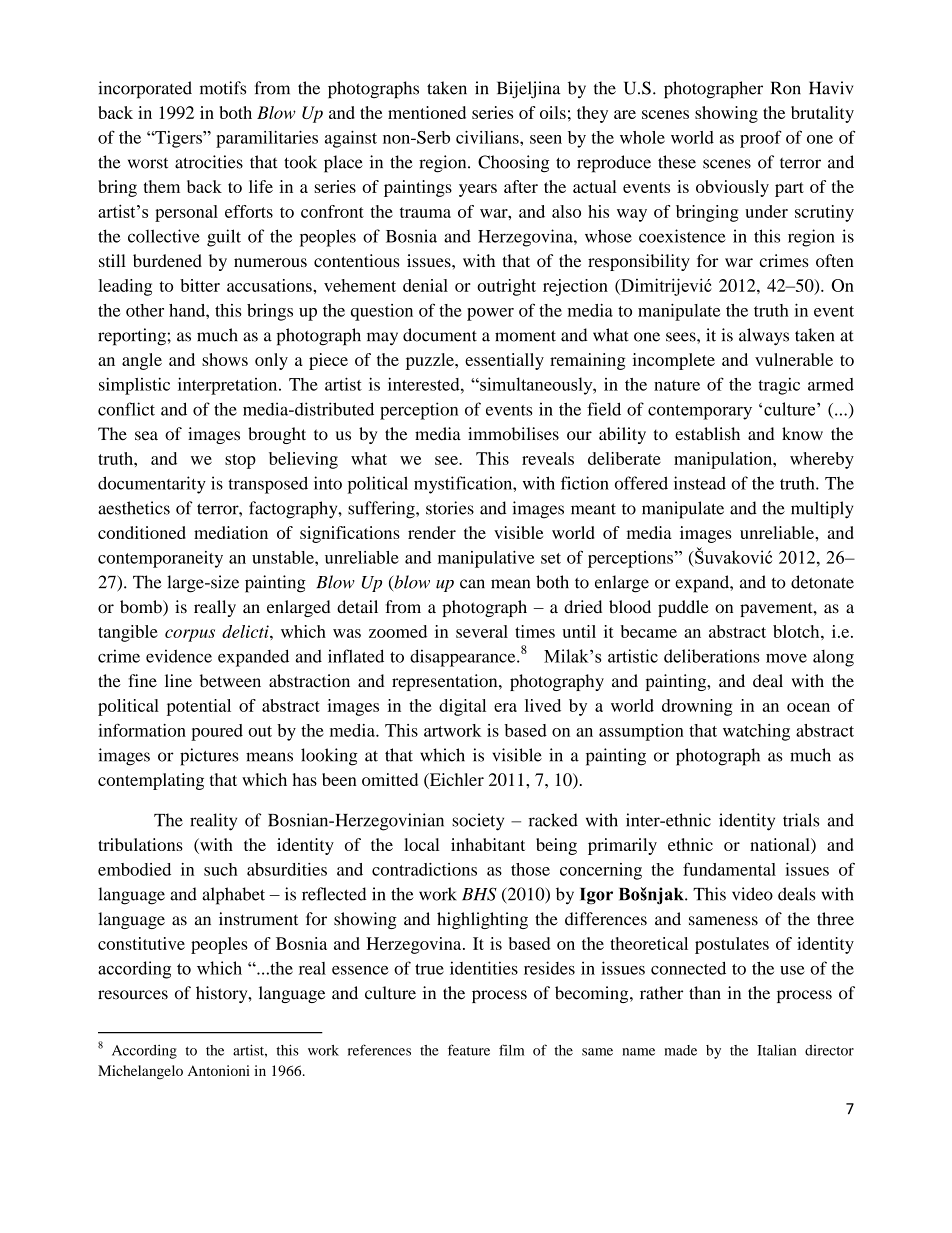  I want to click on detonate, so click(822, 582).
